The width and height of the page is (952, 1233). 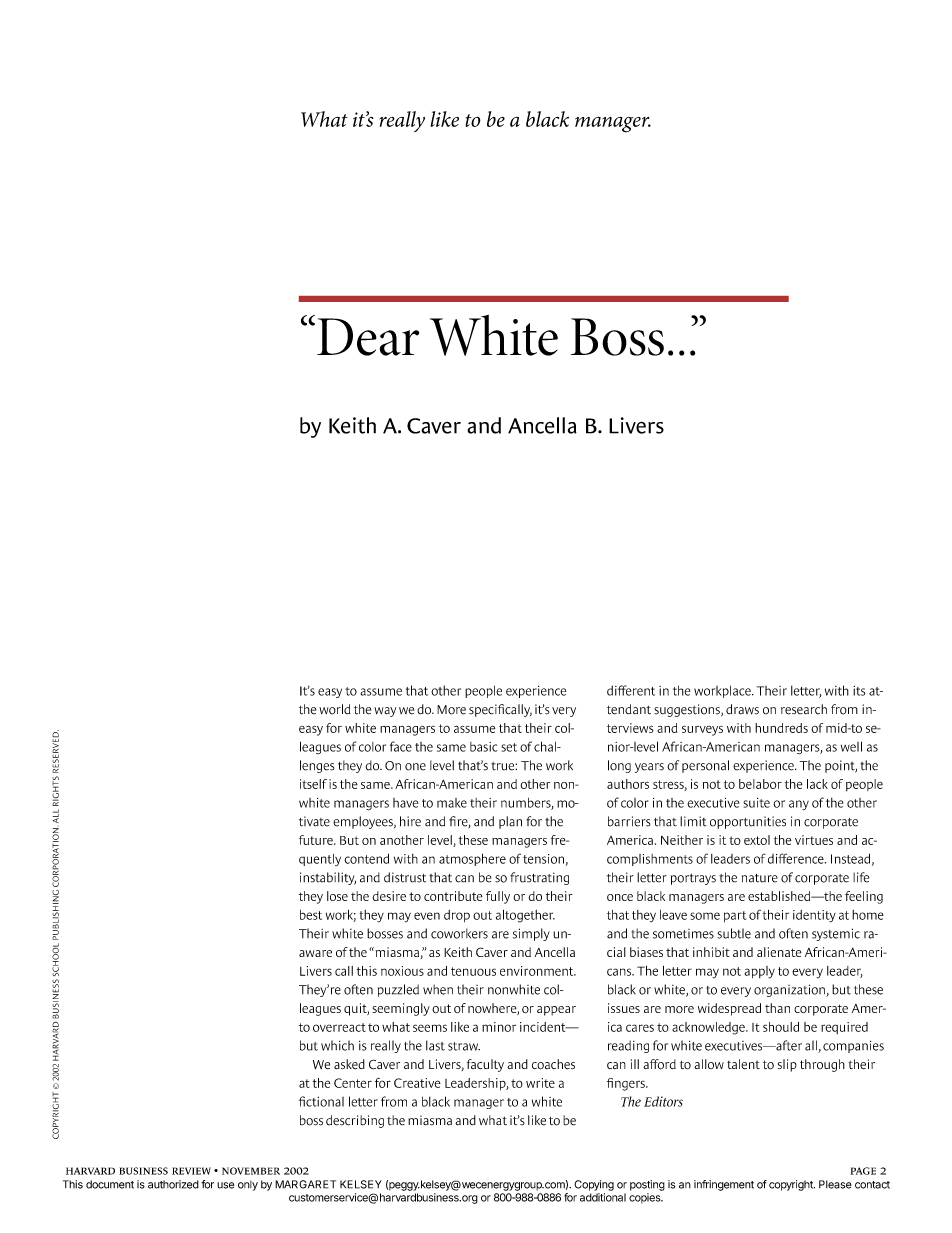 What do you see at coordinates (498, 897) in the page?
I see `fully` at bounding box center [498, 897].
